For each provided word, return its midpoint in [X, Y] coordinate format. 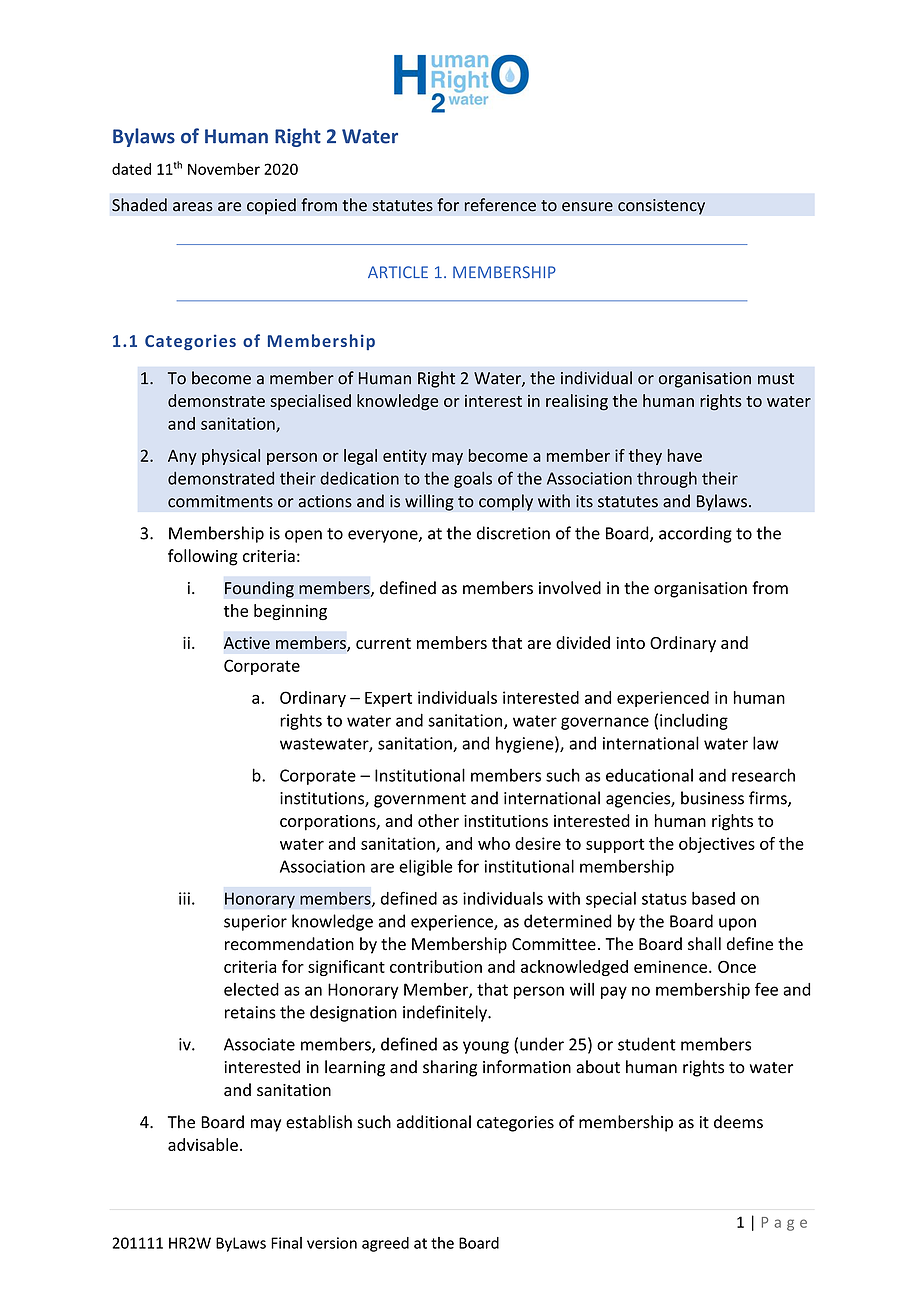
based [713, 898]
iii [184, 898]
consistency [661, 207]
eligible [426, 867]
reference [500, 205]
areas [193, 207]
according [695, 534]
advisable [203, 1144]
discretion [513, 533]
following [203, 557]
